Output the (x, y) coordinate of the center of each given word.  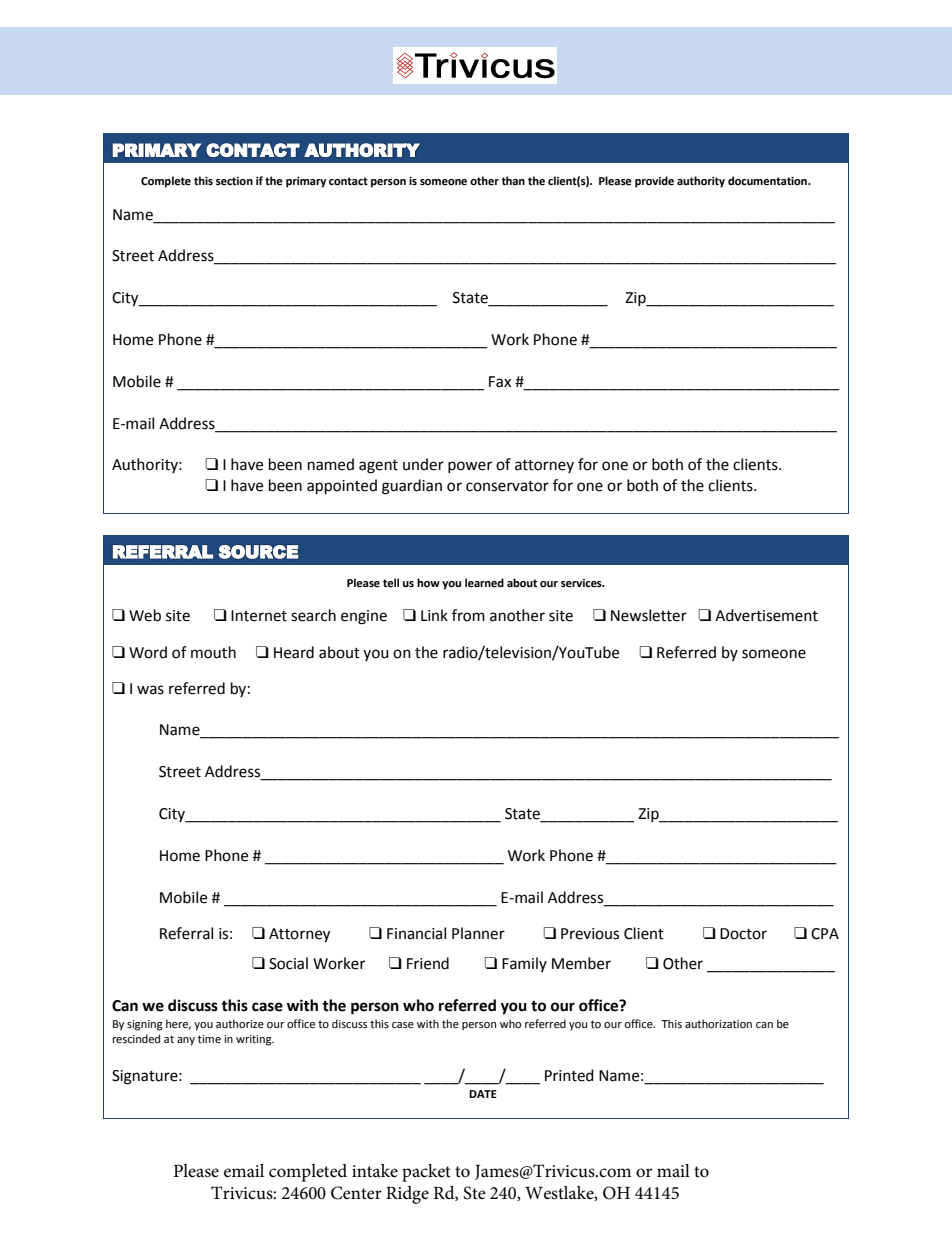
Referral (186, 933)
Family (524, 964)
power (470, 467)
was (150, 690)
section (234, 181)
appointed (342, 487)
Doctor (743, 934)
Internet (259, 616)
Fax (500, 382)
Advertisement (766, 615)
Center (356, 1193)
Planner (478, 933)
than (513, 181)
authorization (718, 1023)
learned (484, 583)
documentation (768, 181)
